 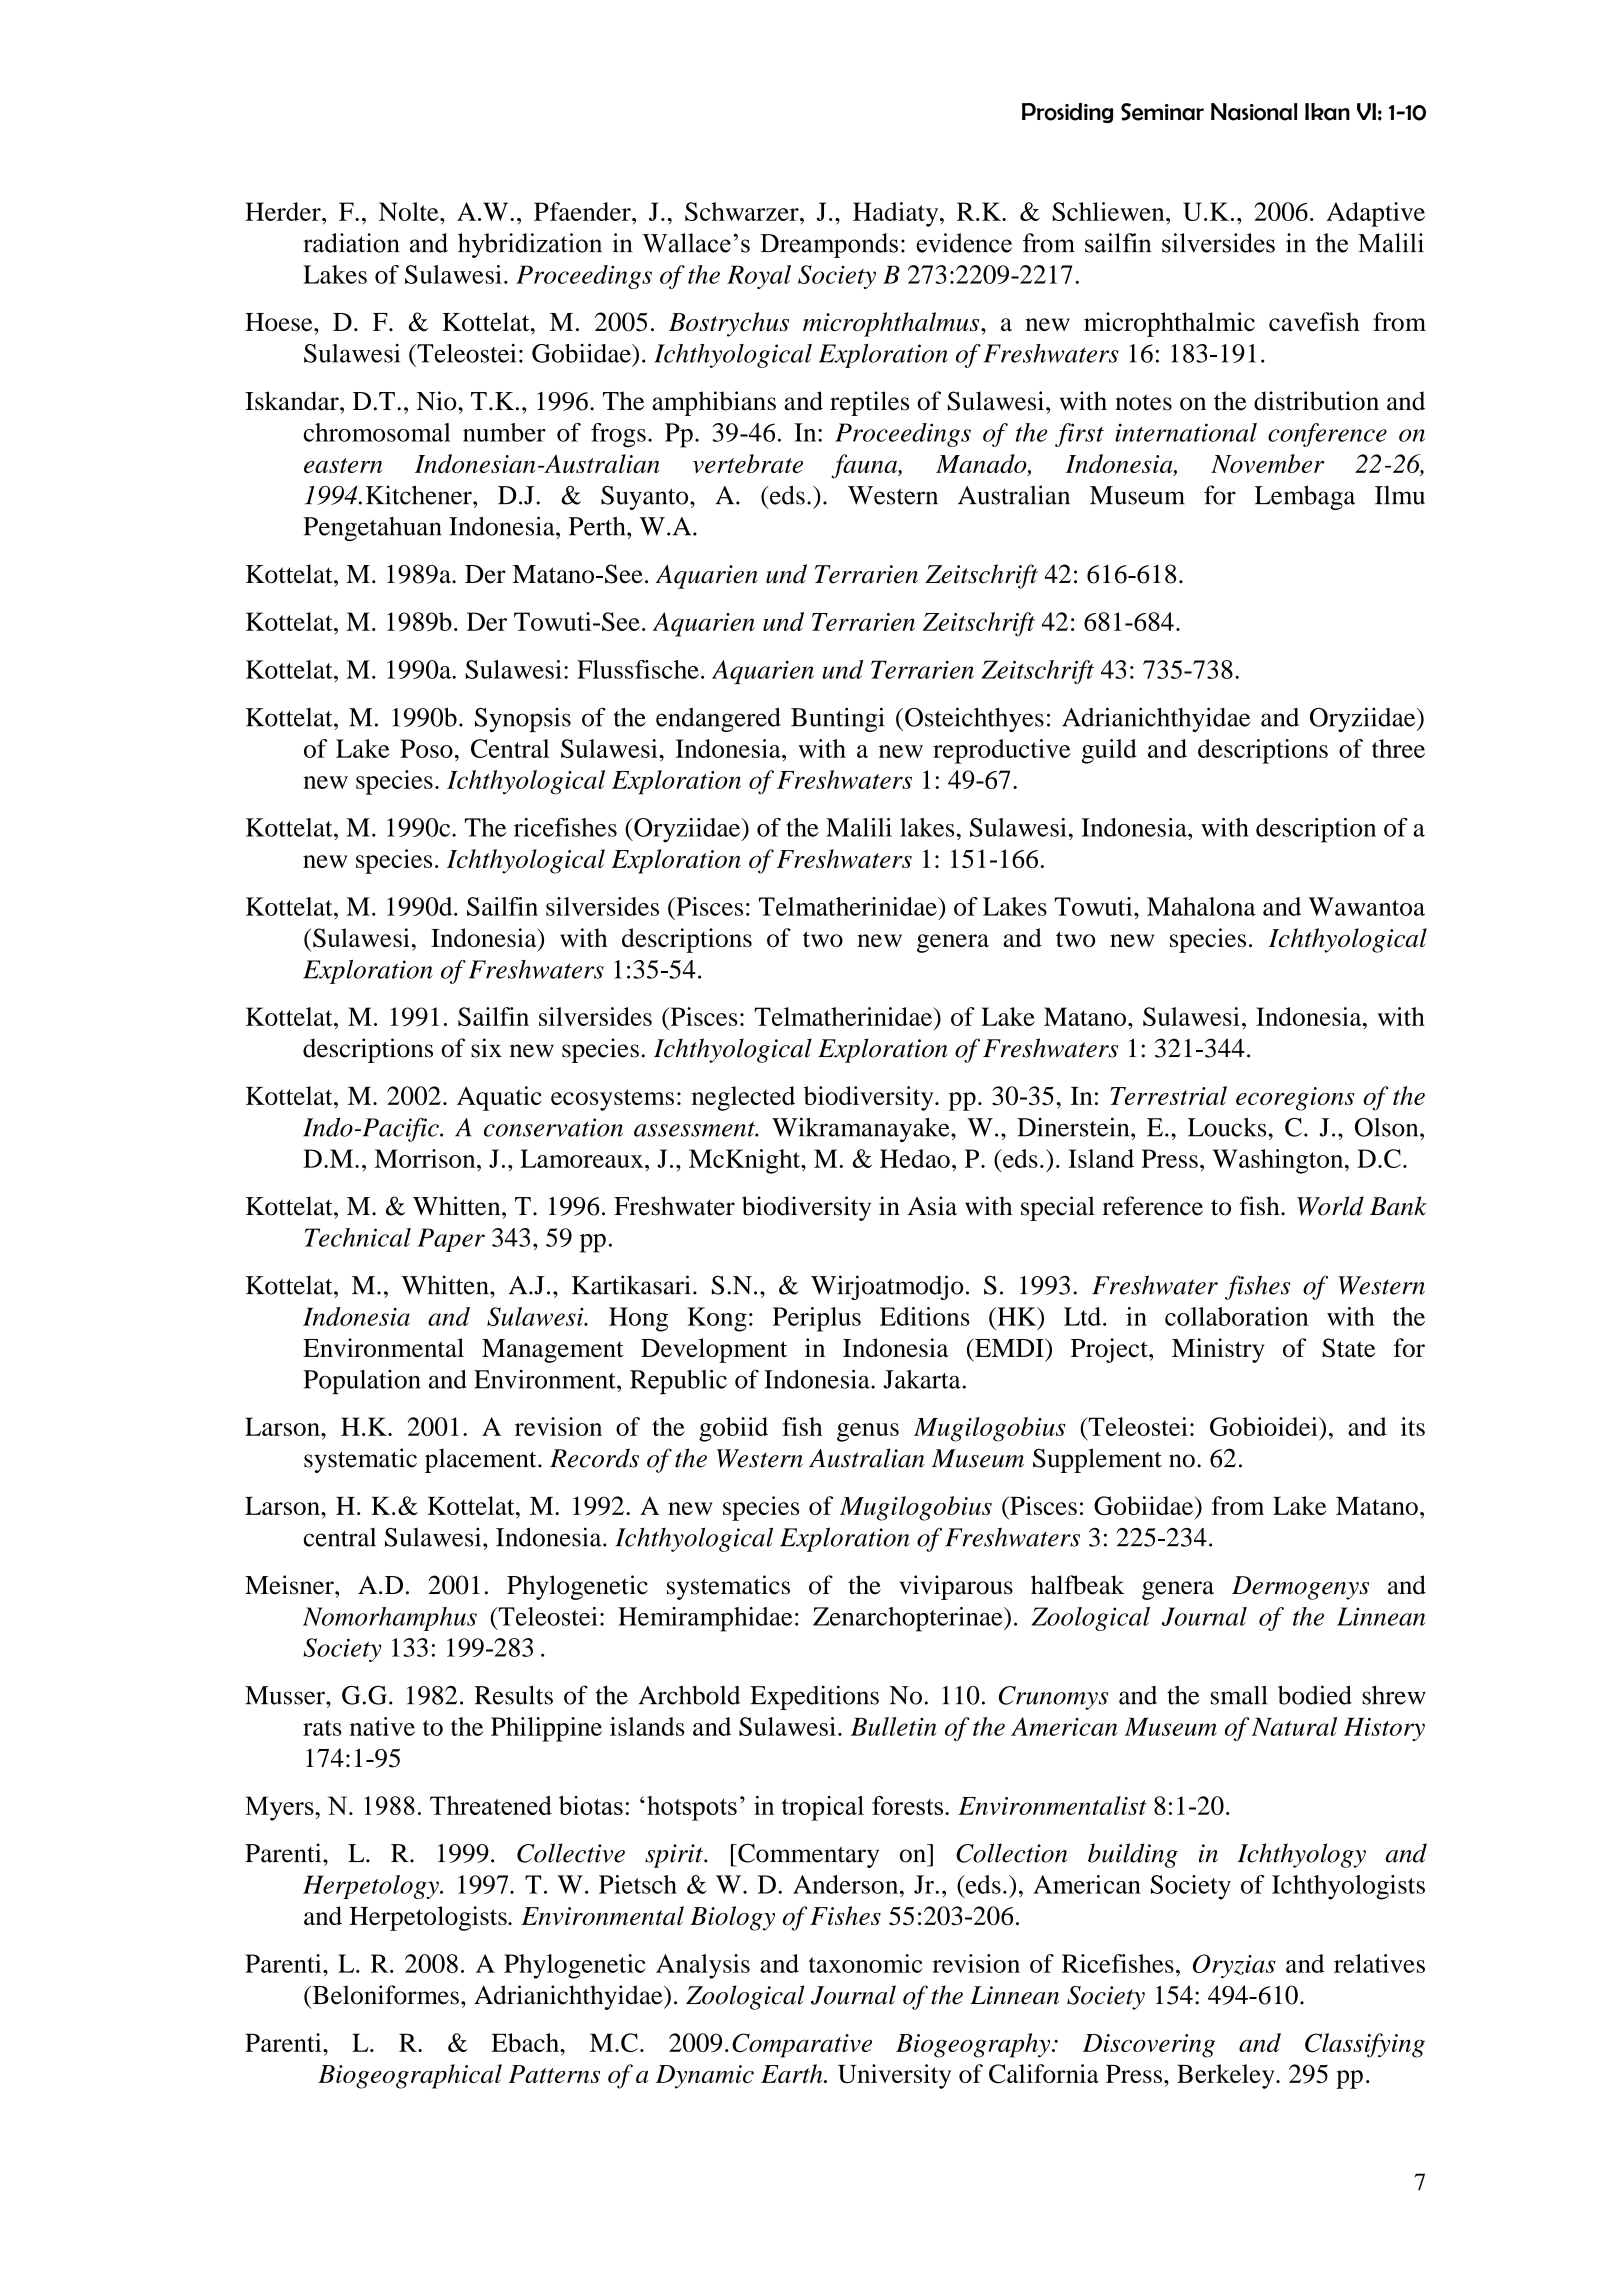 What do you see at coordinates (410, 211) in the image?
I see `Nolte` at bounding box center [410, 211].
